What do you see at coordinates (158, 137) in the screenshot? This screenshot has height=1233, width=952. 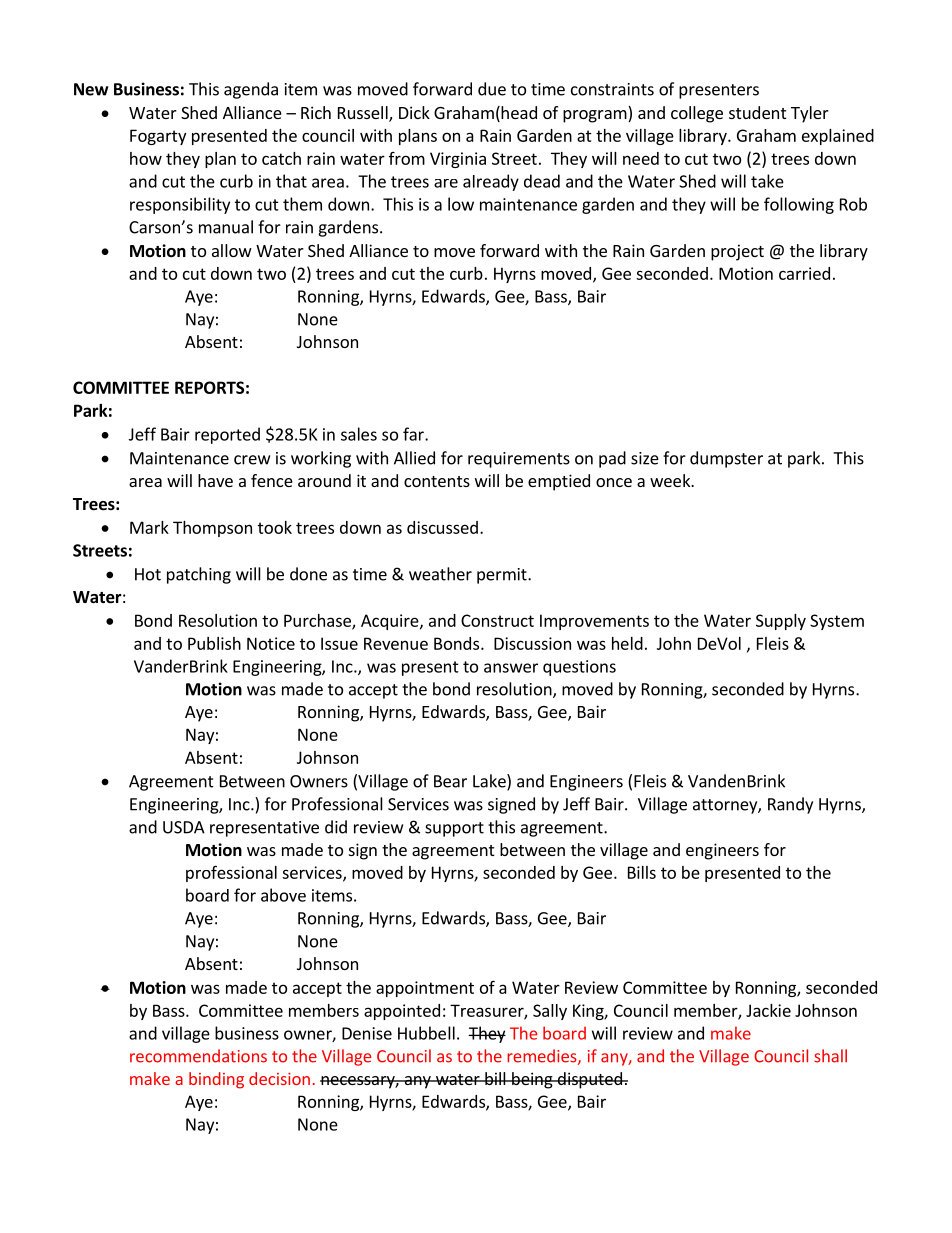 I see `Fogarty` at bounding box center [158, 137].
